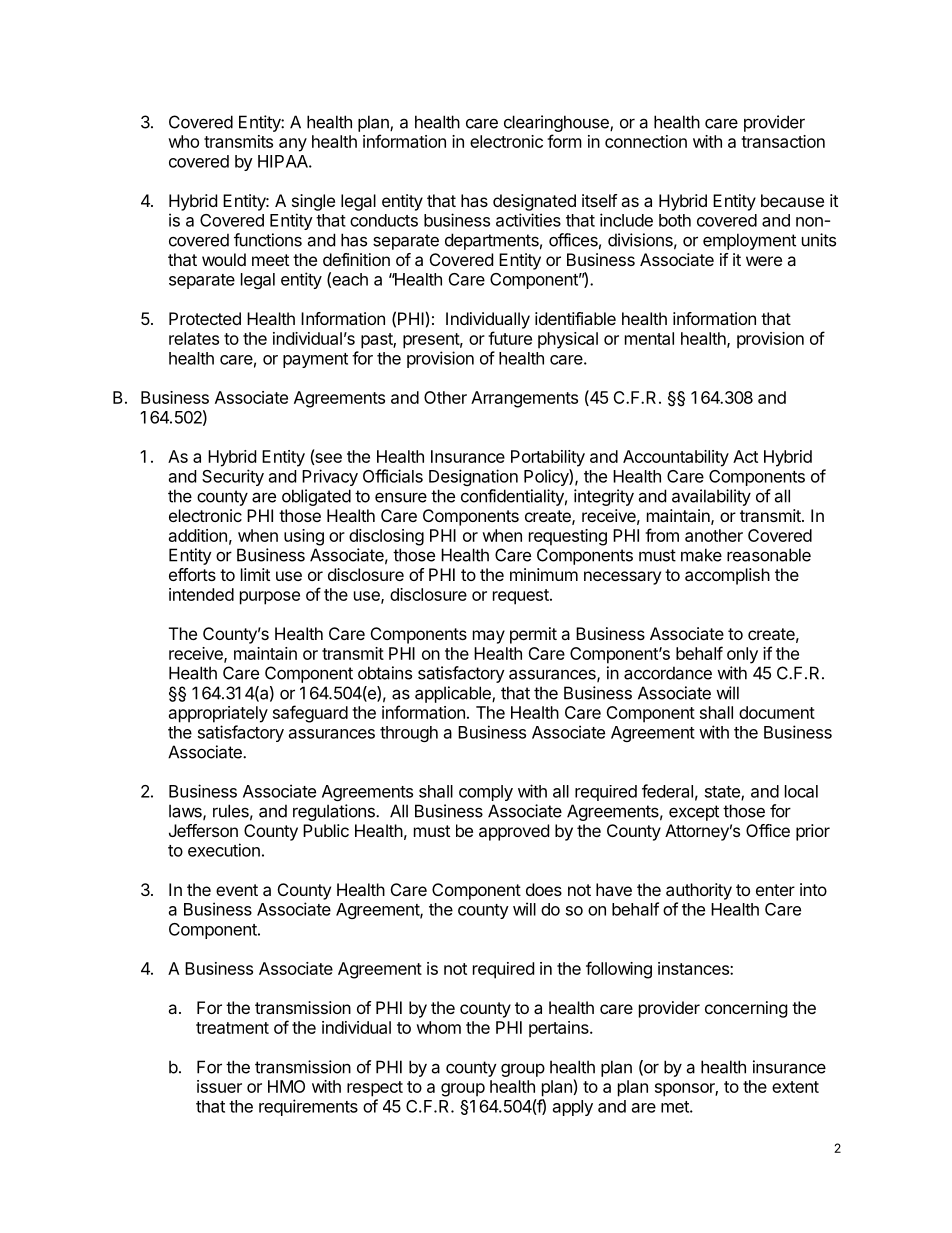 The width and height of the page is (952, 1233). Describe the element at coordinates (795, 1087) in the page. I see `extent` at that location.
